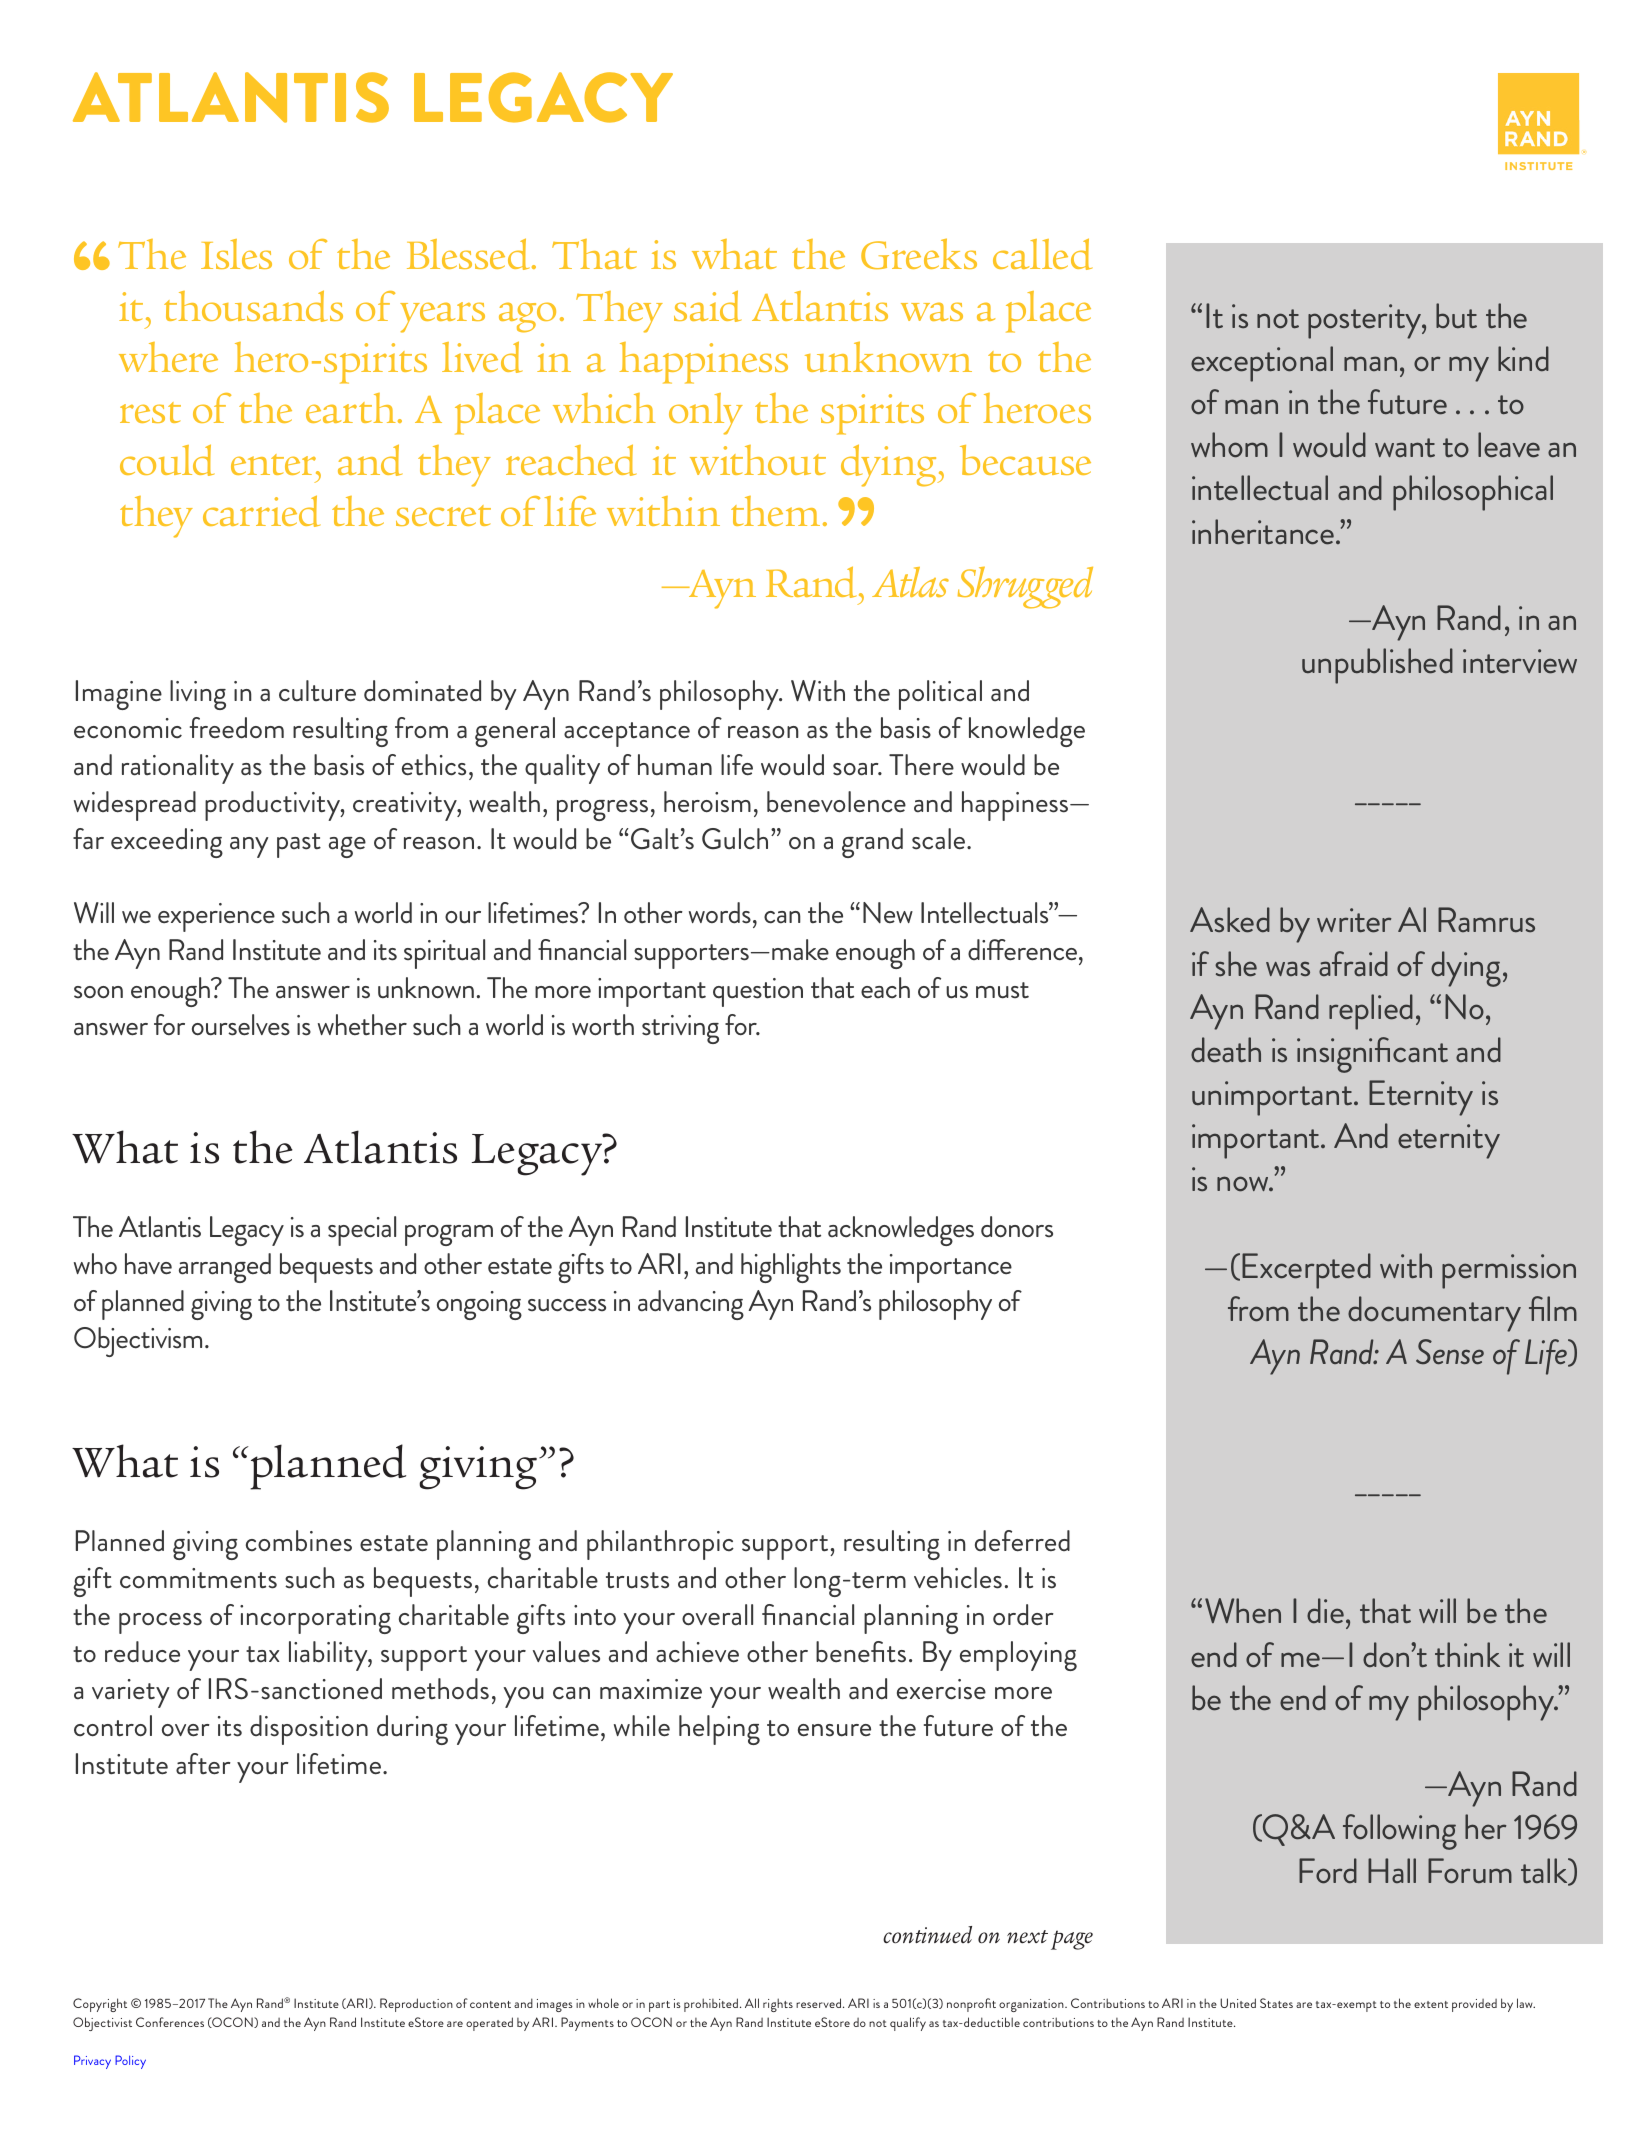 This page has width=1652, height=2138. I want to click on extent, so click(1431, 2004).
